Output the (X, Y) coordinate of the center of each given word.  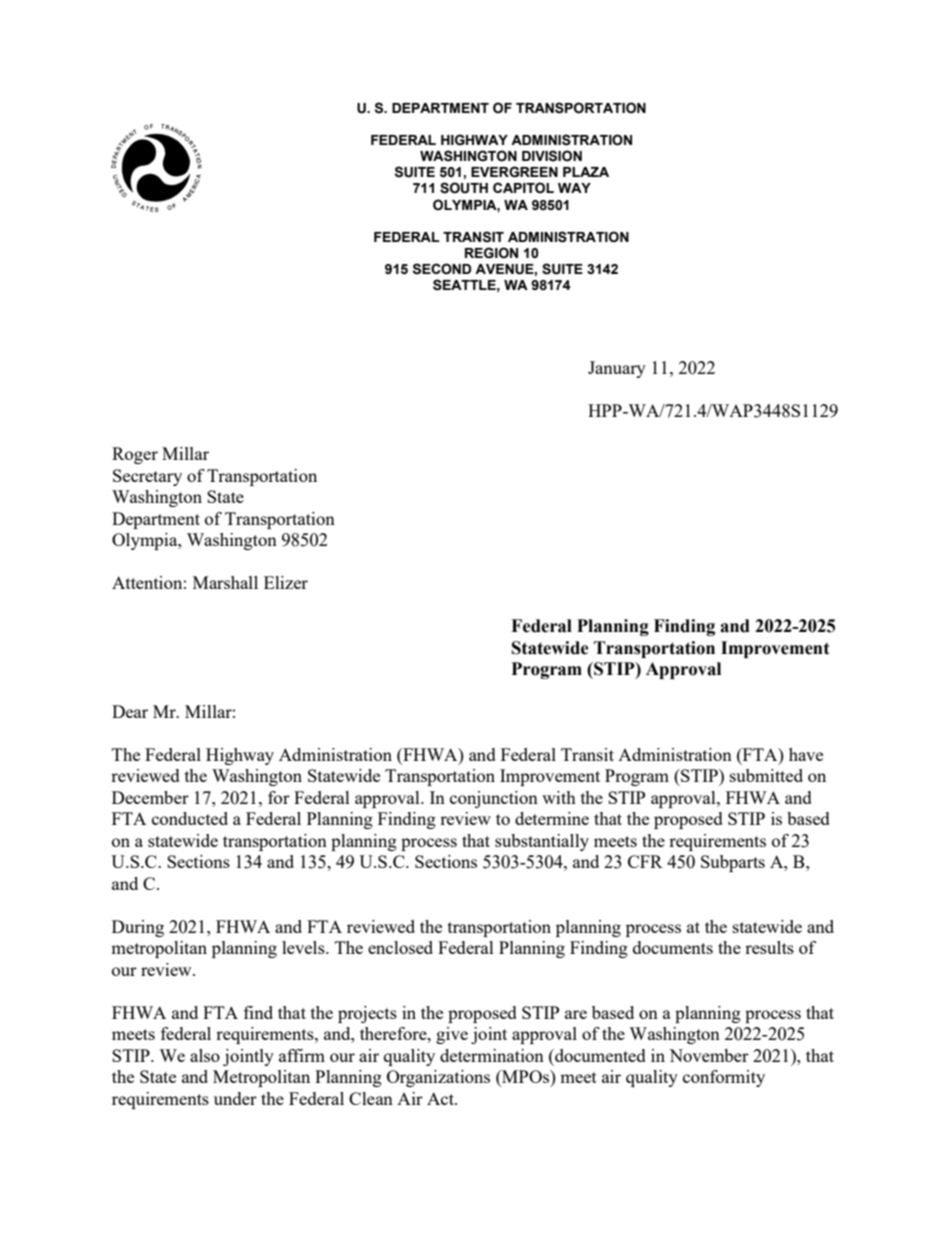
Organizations (438, 1078)
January (617, 369)
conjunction (494, 799)
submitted (766, 775)
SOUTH (464, 188)
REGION (491, 253)
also (205, 1055)
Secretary (147, 477)
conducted (190, 818)
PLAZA (586, 172)
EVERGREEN (514, 172)
